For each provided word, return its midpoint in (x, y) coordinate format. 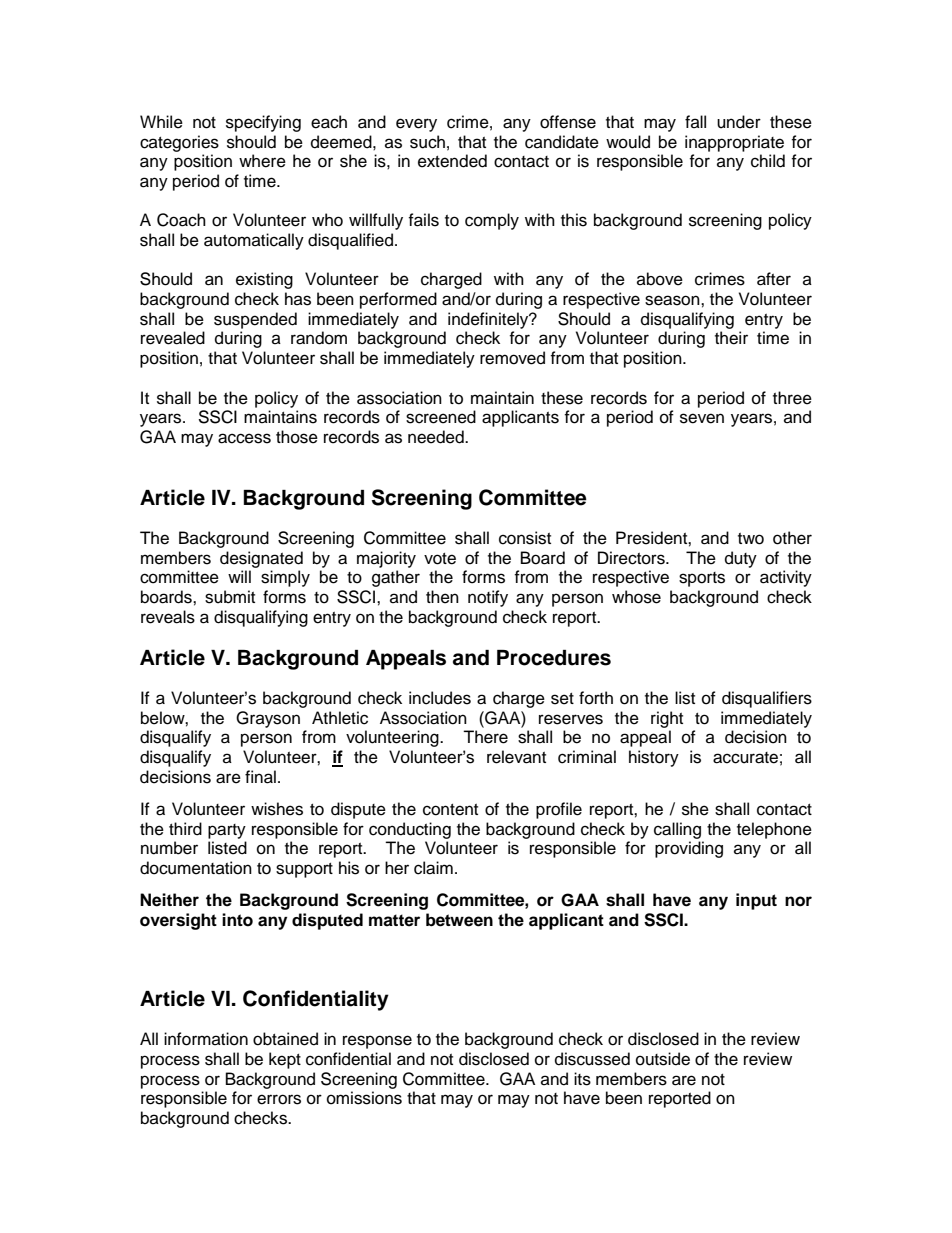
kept (285, 1060)
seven (702, 418)
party (227, 831)
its (582, 1079)
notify (488, 598)
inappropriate (734, 143)
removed (512, 358)
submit (230, 597)
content (450, 810)
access (244, 438)
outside (663, 1059)
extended (452, 161)
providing (689, 849)
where (262, 161)
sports (702, 579)
